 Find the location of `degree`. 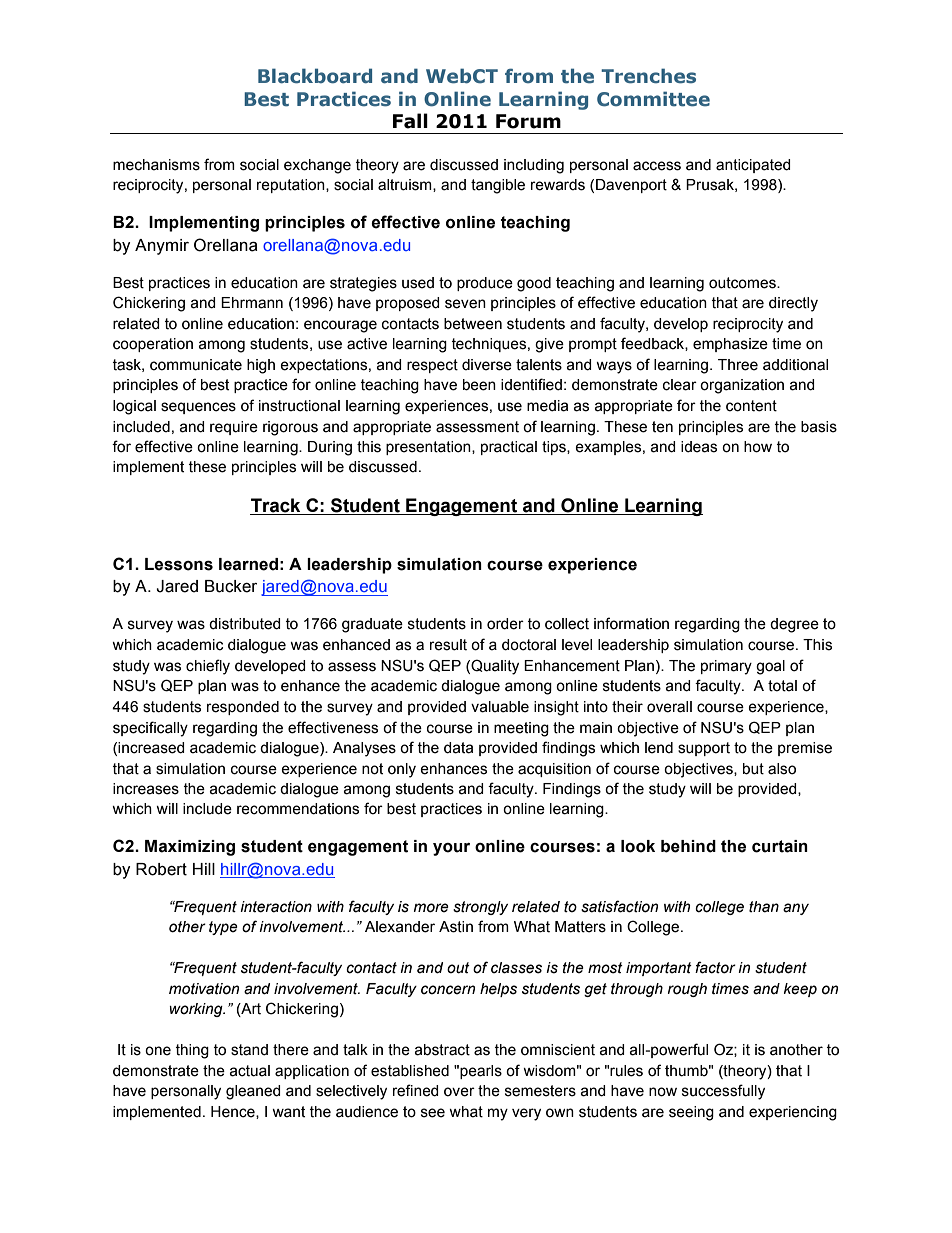

degree is located at coordinates (794, 625).
